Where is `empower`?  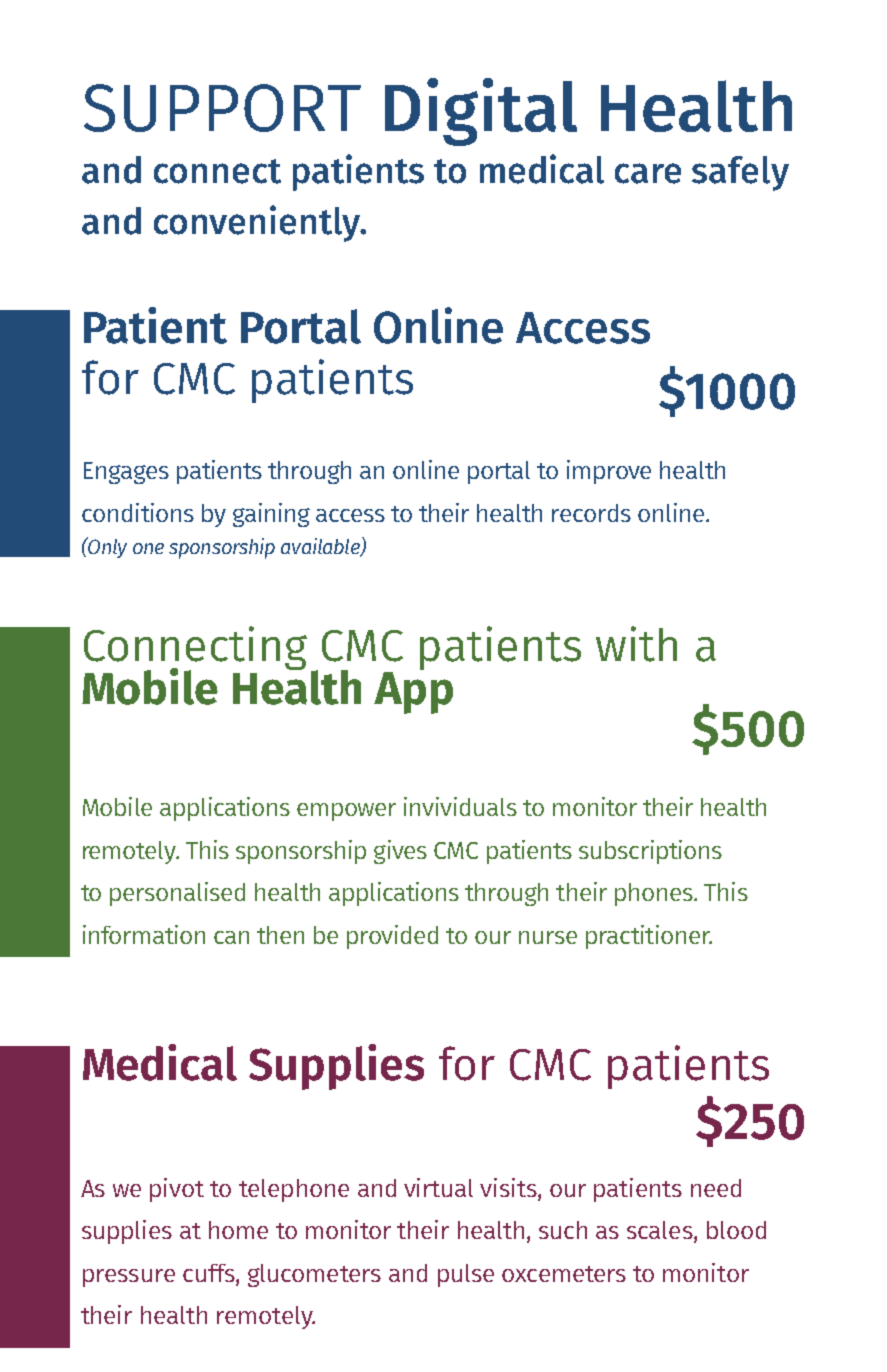 empower is located at coordinates (346, 812).
